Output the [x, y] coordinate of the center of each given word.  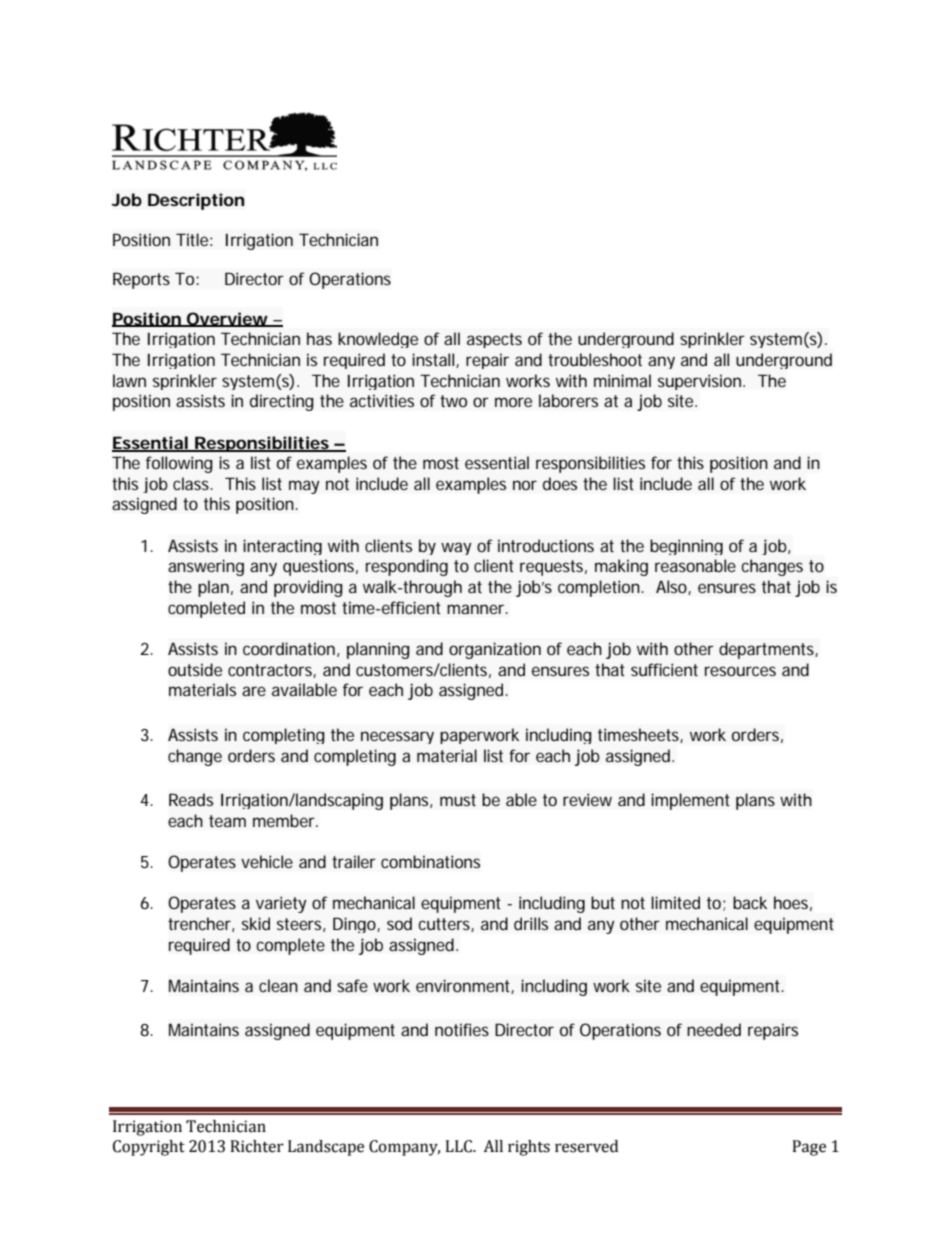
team [227, 821]
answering [206, 567]
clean [278, 985]
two [453, 401]
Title [192, 239]
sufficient [664, 669]
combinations [430, 861]
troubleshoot [595, 359]
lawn [129, 380]
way [456, 548]
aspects [494, 340]
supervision [699, 382]
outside [195, 669]
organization [495, 650]
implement [690, 801]
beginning [686, 547]
